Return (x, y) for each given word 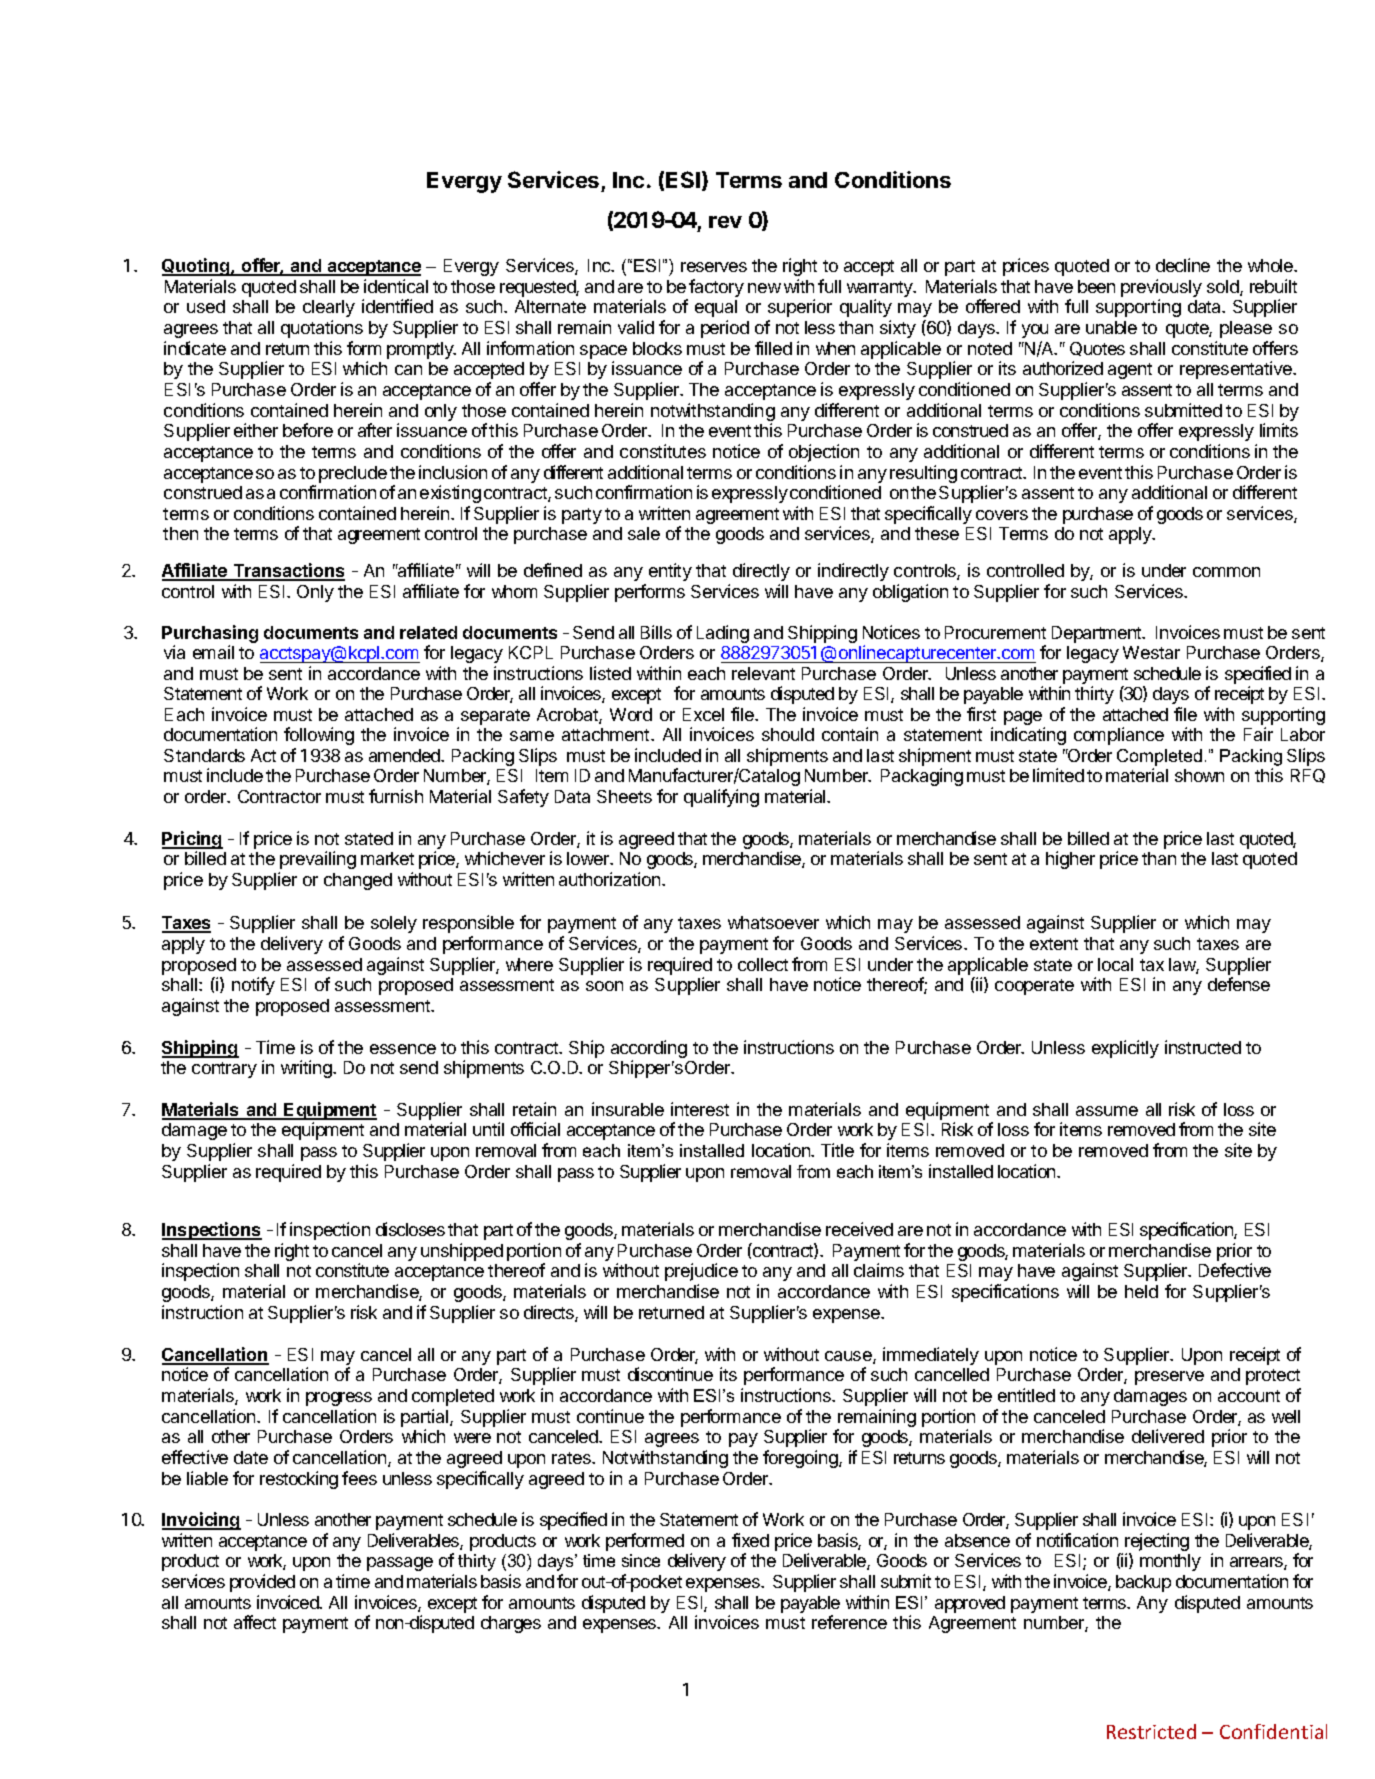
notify (253, 986)
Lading (723, 634)
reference (849, 1622)
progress (339, 1399)
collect (763, 964)
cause (849, 1357)
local (1115, 964)
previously (1161, 288)
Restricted (1151, 1731)
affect (255, 1622)
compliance (1119, 736)
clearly (329, 308)
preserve (1169, 1378)
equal (716, 308)
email (213, 652)
